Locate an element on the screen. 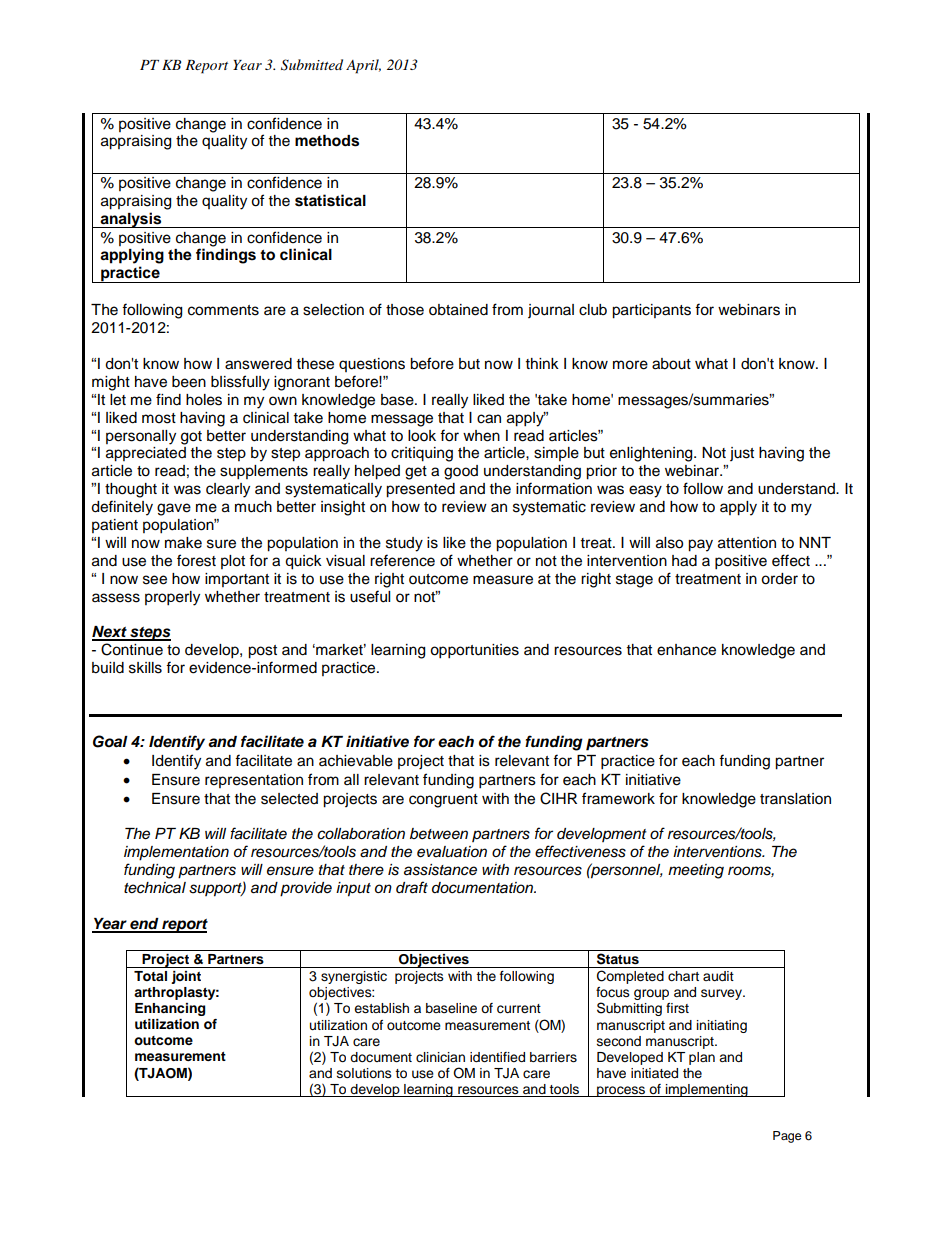 The image size is (952, 1233). opportunities is located at coordinates (474, 651).
